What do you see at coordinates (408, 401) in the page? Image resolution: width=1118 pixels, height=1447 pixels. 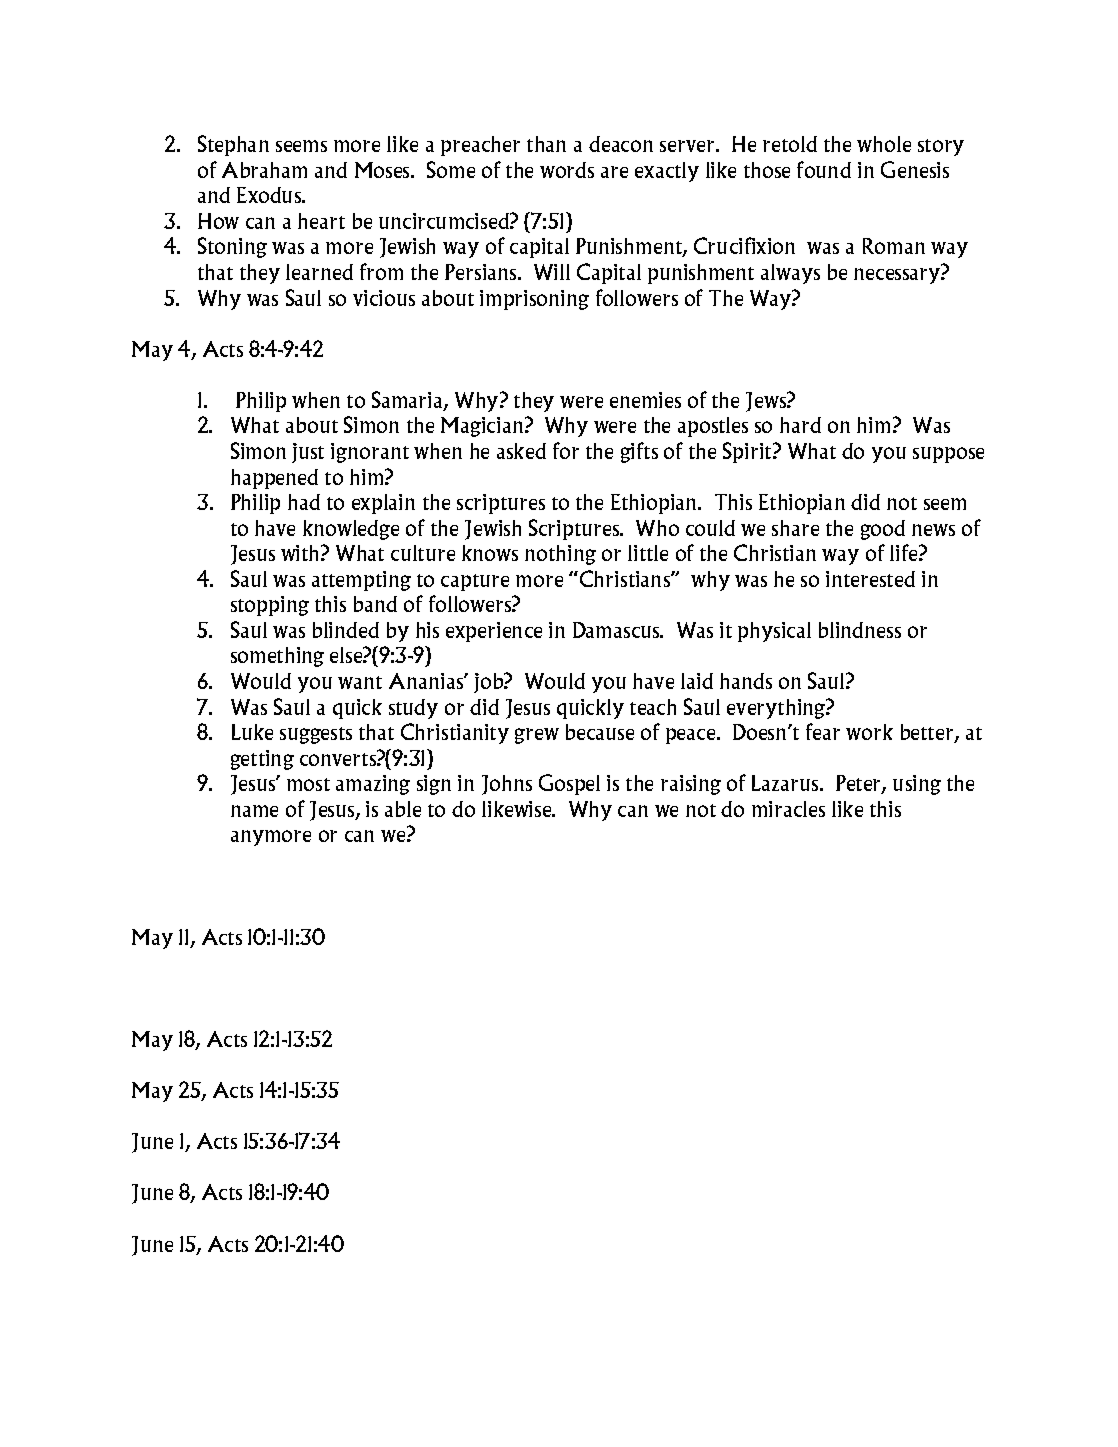 I see `Samaria` at bounding box center [408, 401].
